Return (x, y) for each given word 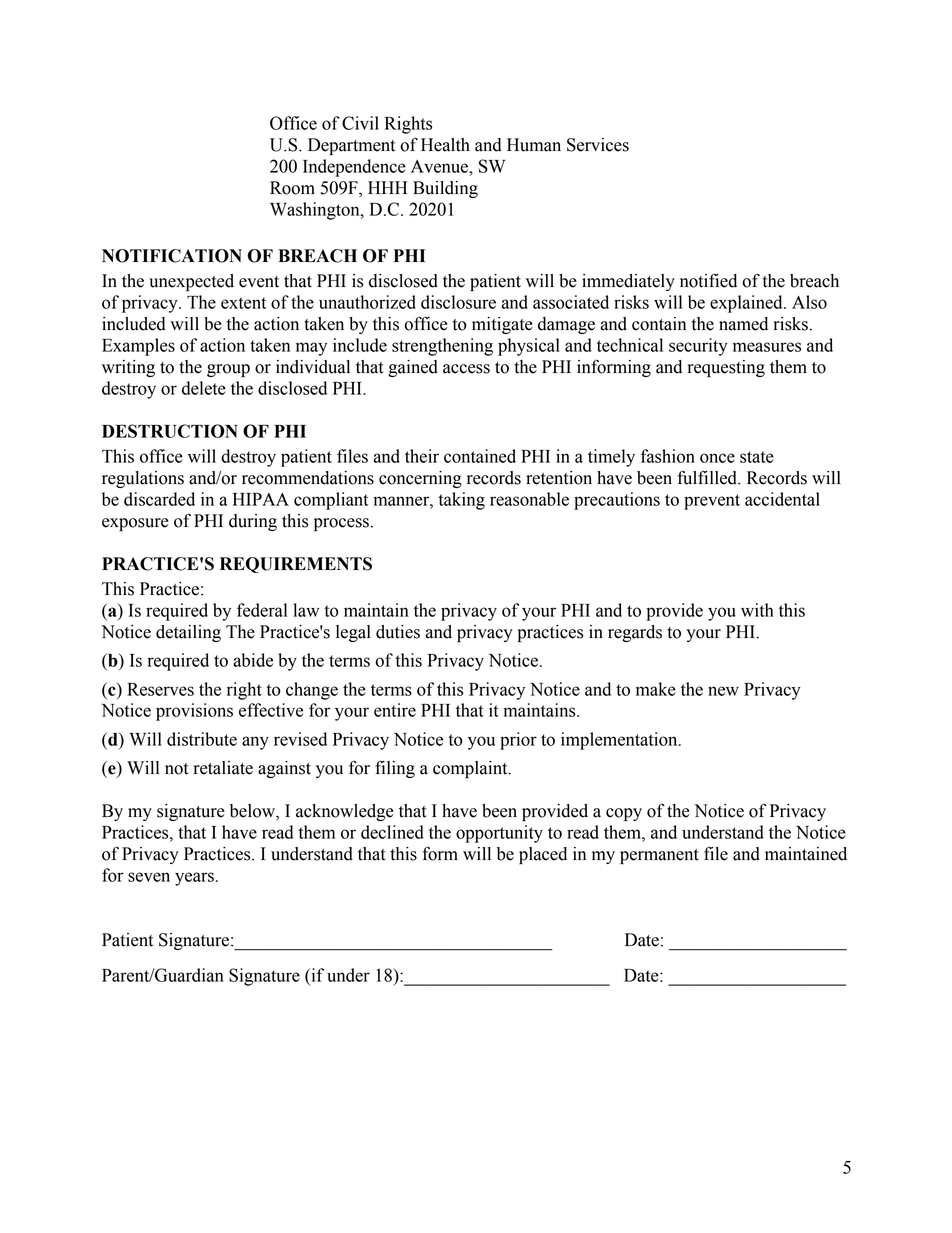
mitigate (502, 325)
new (723, 691)
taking (461, 501)
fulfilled (708, 477)
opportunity (499, 834)
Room (292, 188)
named (743, 324)
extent (243, 303)
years (194, 879)
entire (395, 710)
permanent (659, 856)
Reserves (160, 689)
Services (598, 145)
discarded (159, 499)
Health (445, 145)
